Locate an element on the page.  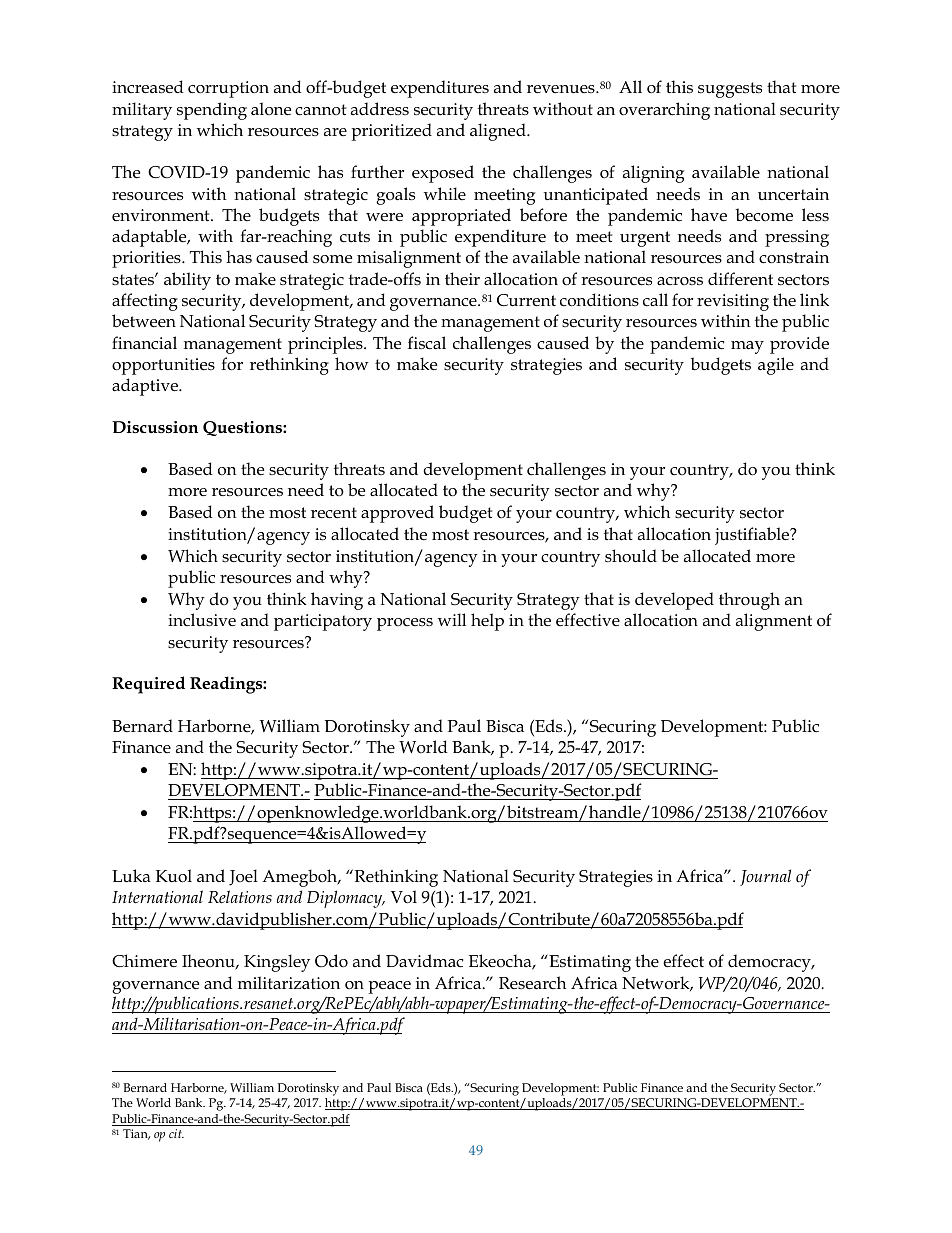
inclusive is located at coordinates (202, 620).
